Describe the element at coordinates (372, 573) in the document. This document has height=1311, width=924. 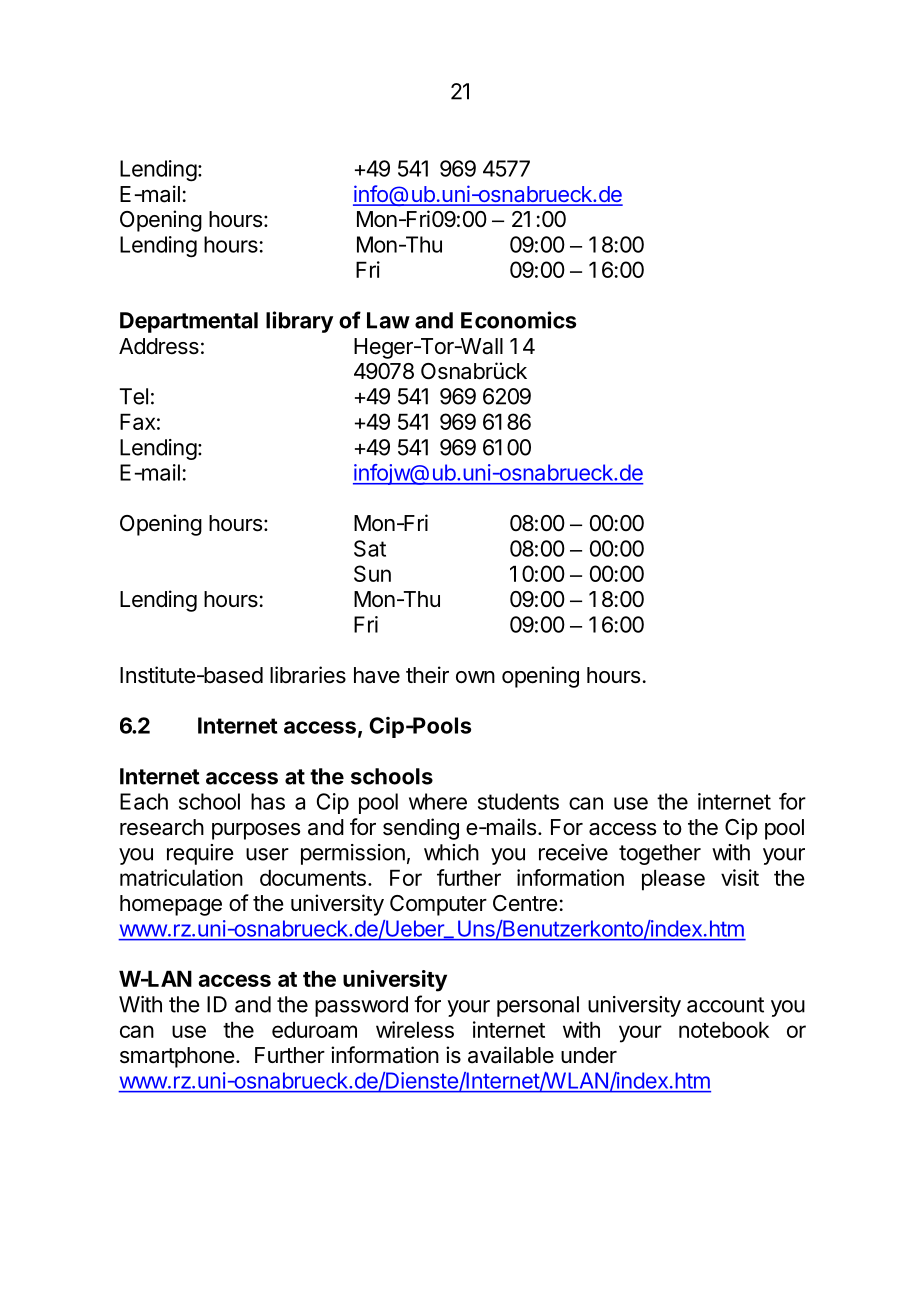
I see `Sun` at that location.
